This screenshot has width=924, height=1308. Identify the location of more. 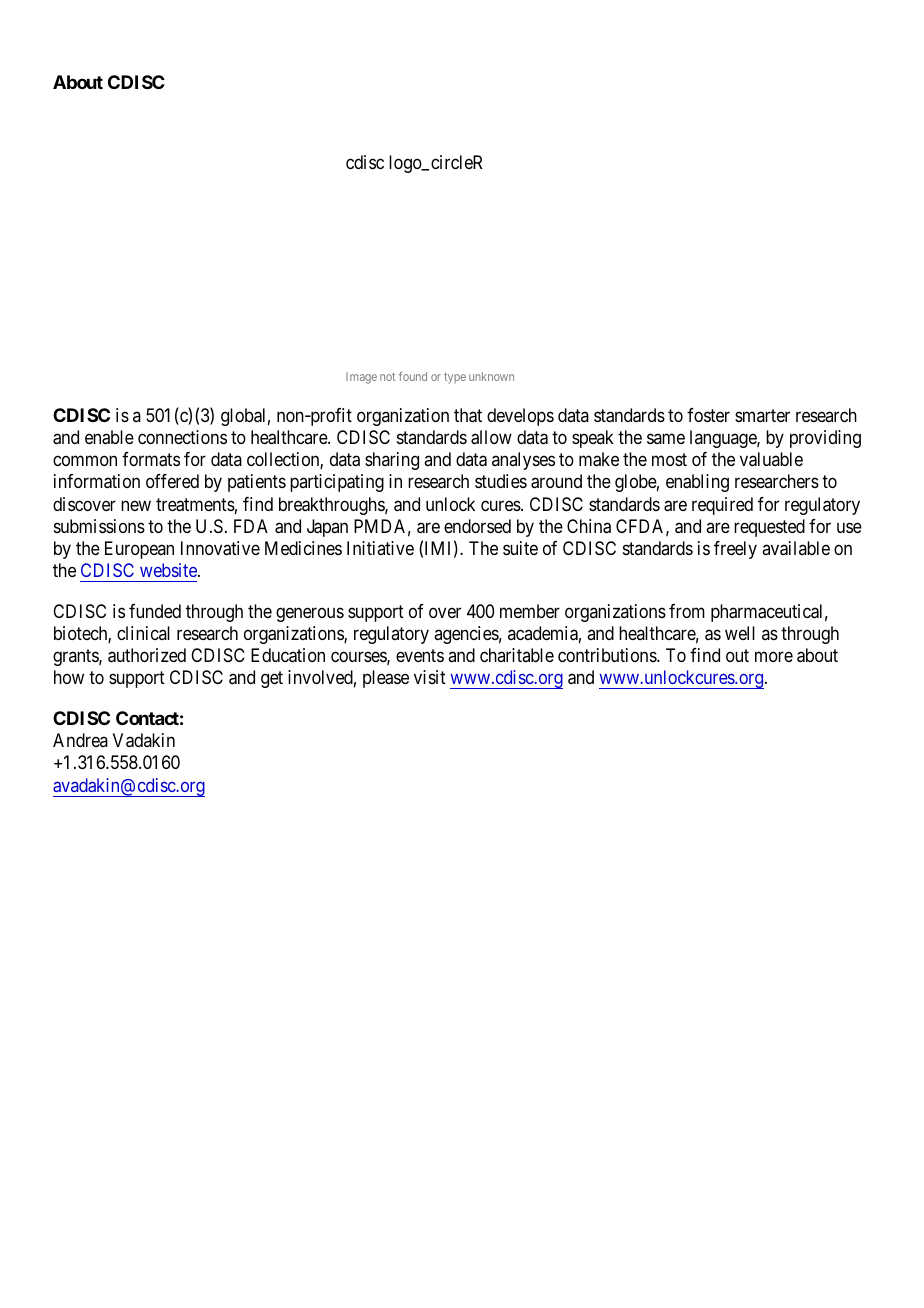
(774, 657).
